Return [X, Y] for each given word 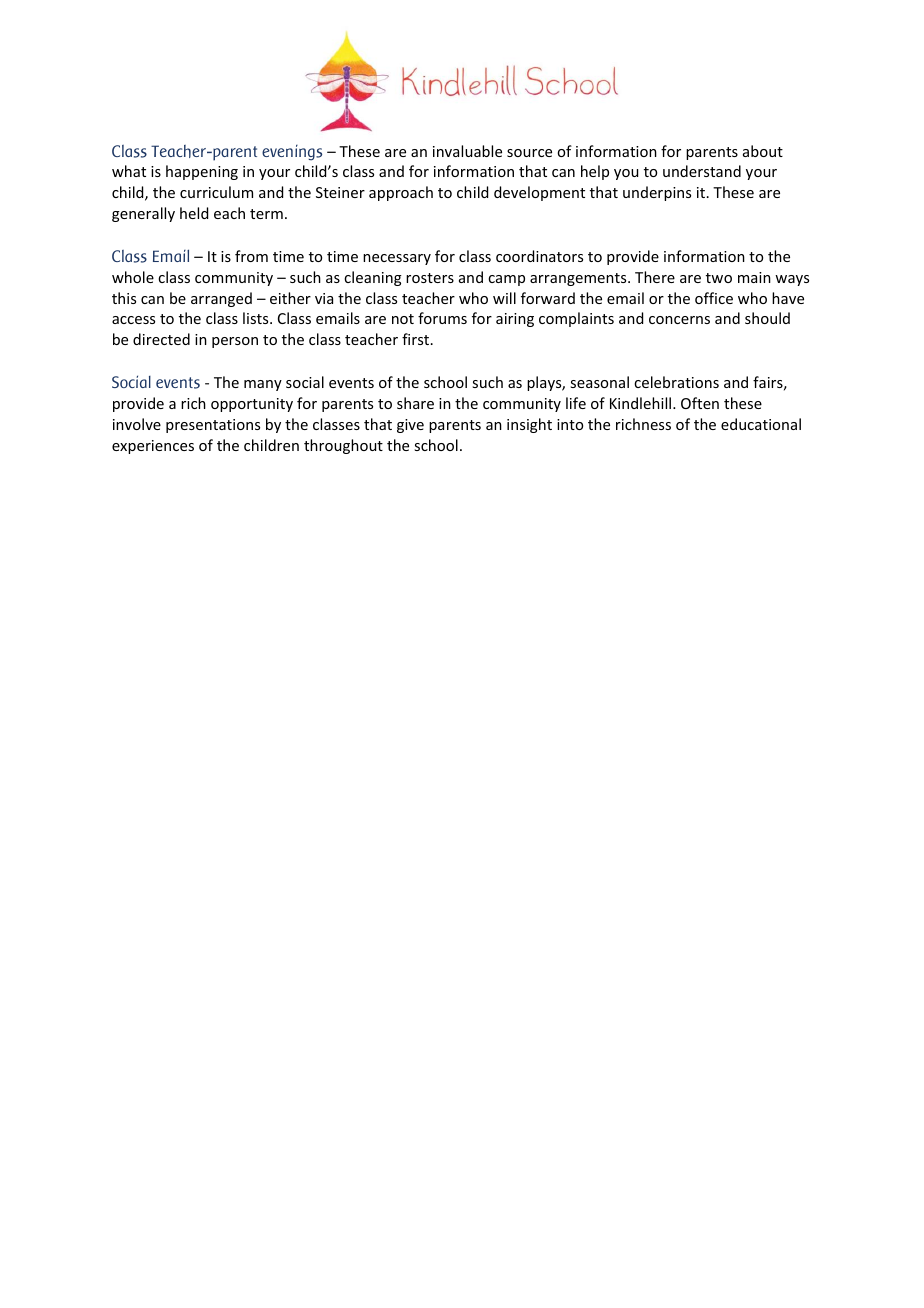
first [417, 339]
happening [202, 172]
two [719, 278]
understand [702, 171]
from [251, 256]
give [410, 426]
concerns [679, 320]
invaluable [467, 151]
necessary [397, 259]
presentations [213, 426]
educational [761, 424]
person [235, 342]
